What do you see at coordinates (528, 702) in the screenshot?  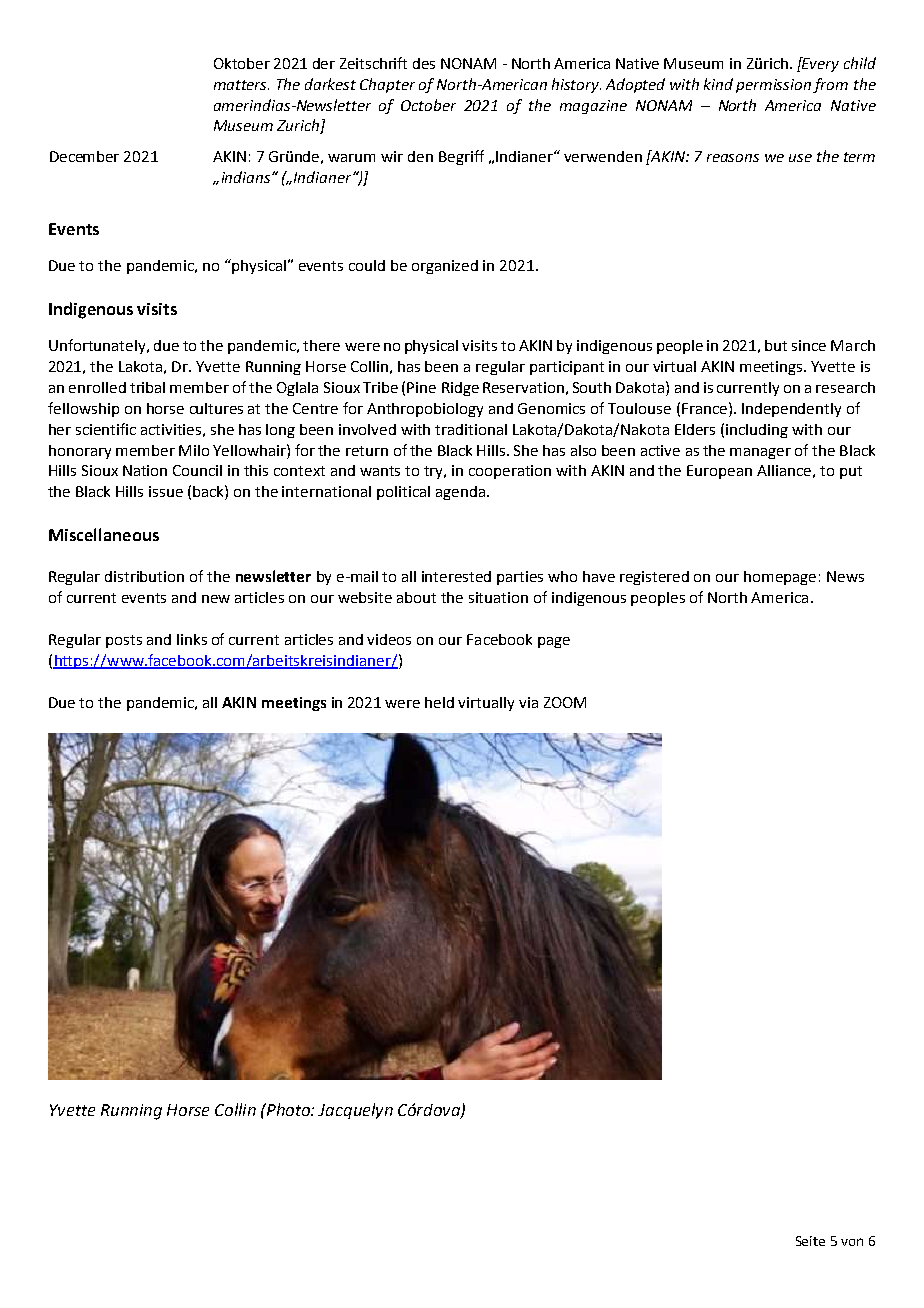 I see `via` at bounding box center [528, 702].
